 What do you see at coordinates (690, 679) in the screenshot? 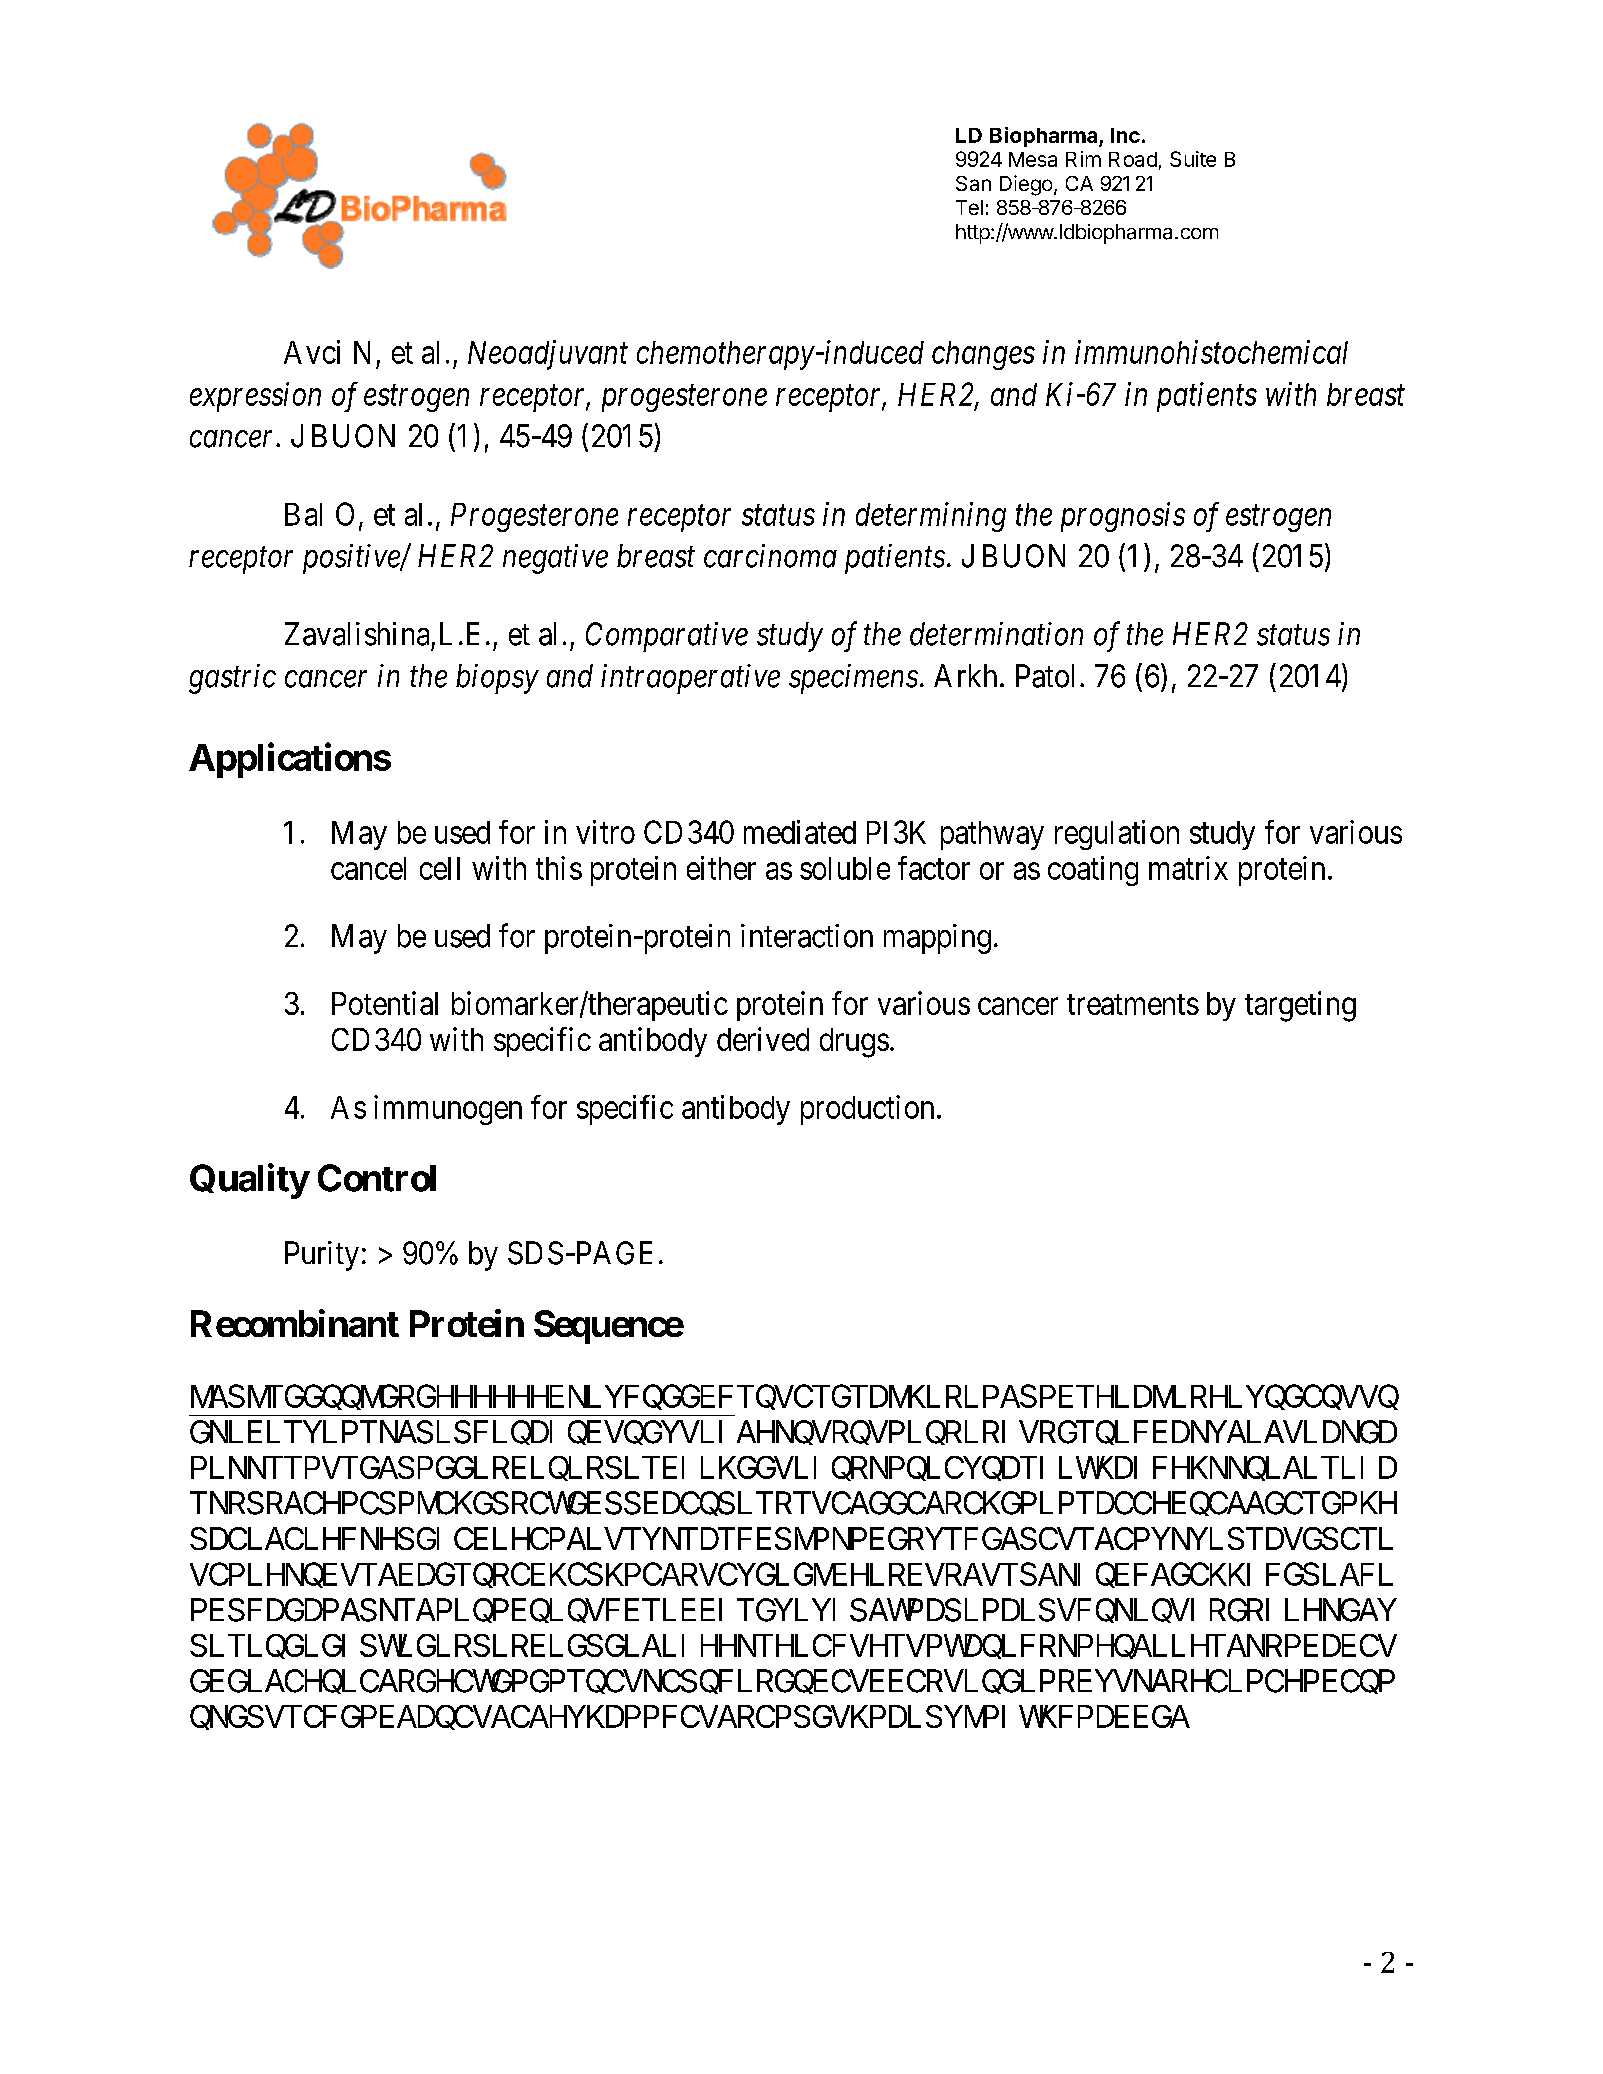
I see `intraoperative` at bounding box center [690, 679].
